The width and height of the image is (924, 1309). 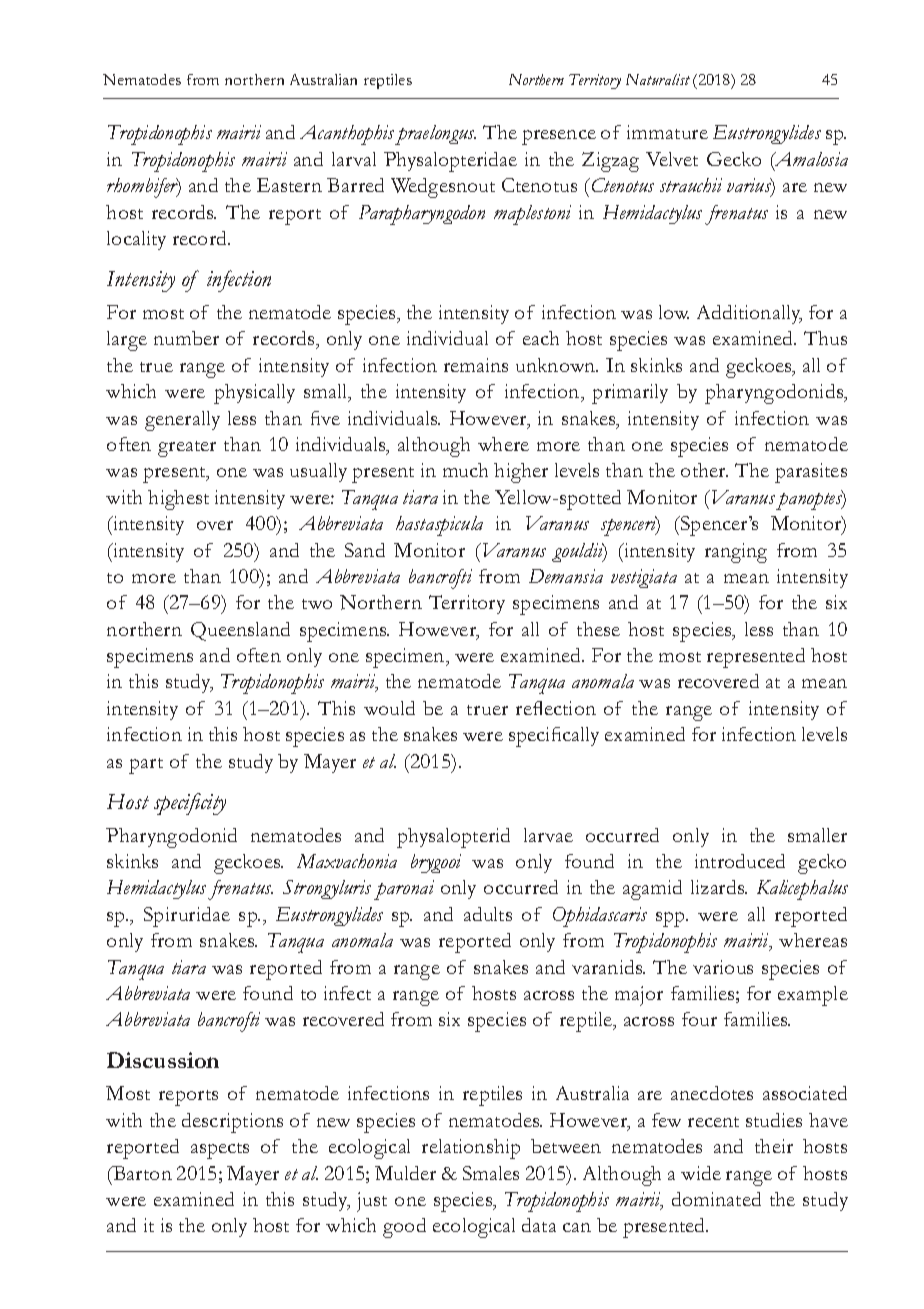 What do you see at coordinates (548, 835) in the image?
I see `larvae` at bounding box center [548, 835].
